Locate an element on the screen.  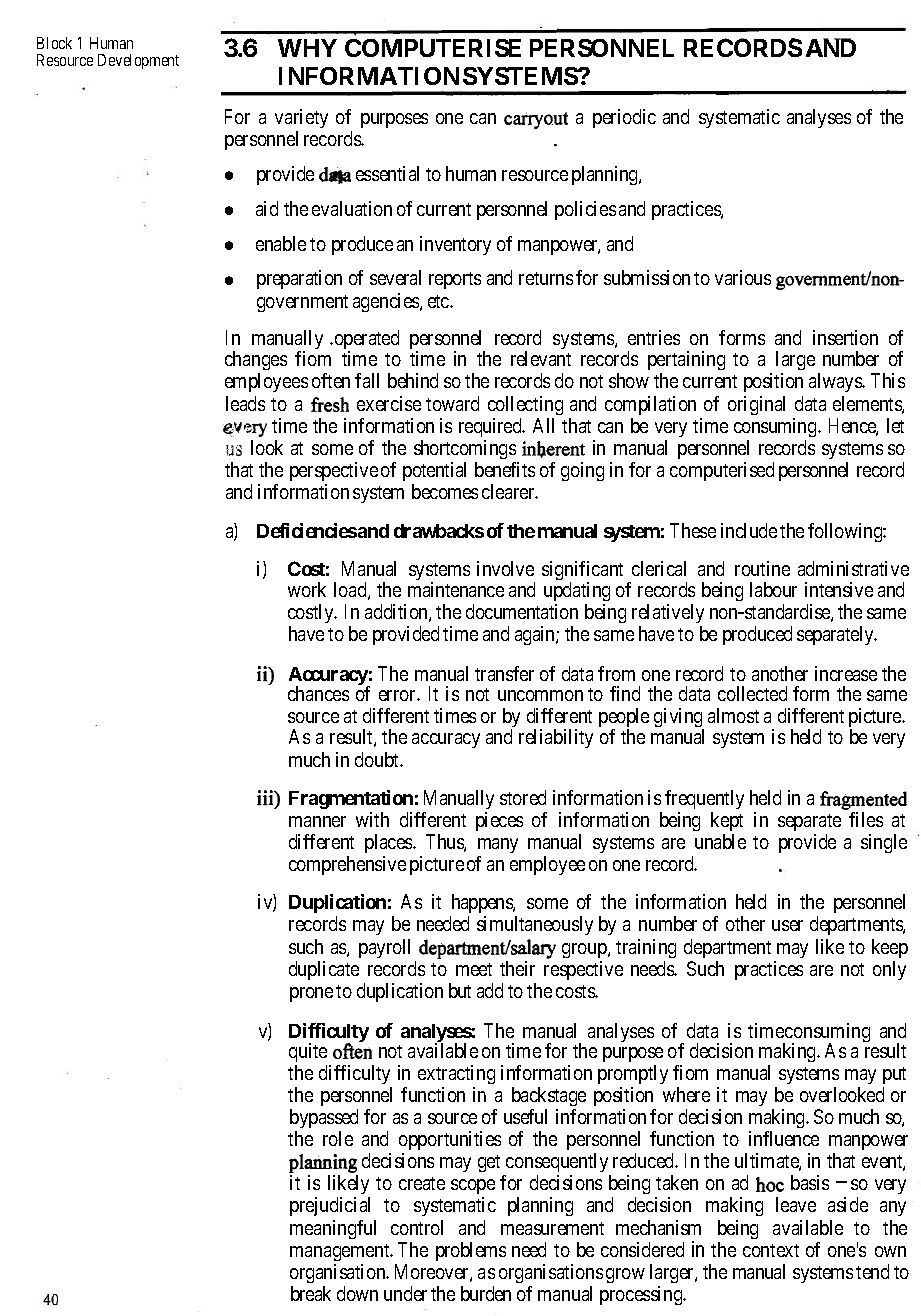
break is located at coordinates (311, 1293).
